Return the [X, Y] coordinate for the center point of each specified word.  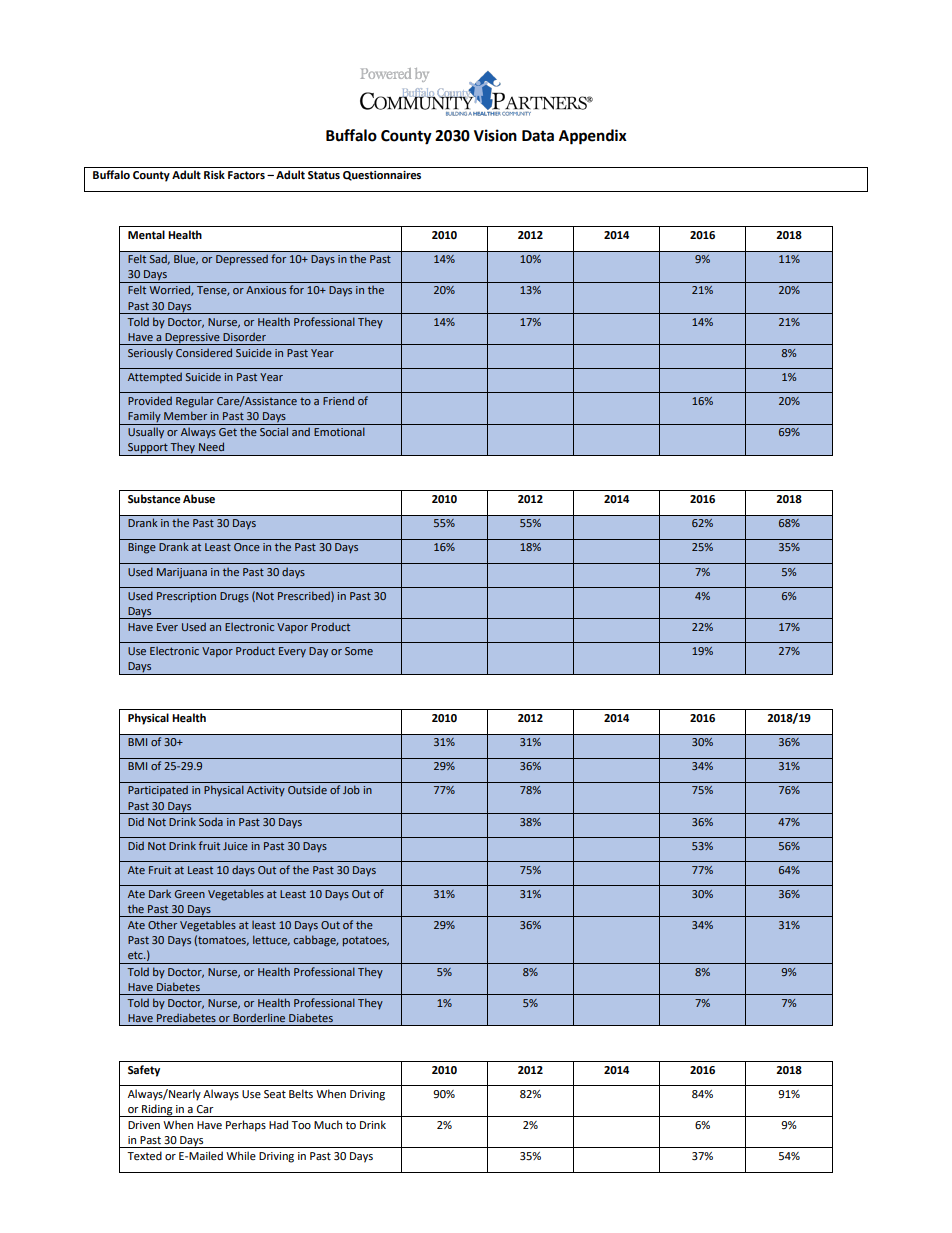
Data [538, 136]
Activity [266, 791]
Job [351, 789]
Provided [150, 400]
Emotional [339, 431]
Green [190, 894]
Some [359, 651]
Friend [338, 400]
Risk [214, 174]
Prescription [186, 597]
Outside [307, 789]
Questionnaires [382, 176]
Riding [157, 1110]
